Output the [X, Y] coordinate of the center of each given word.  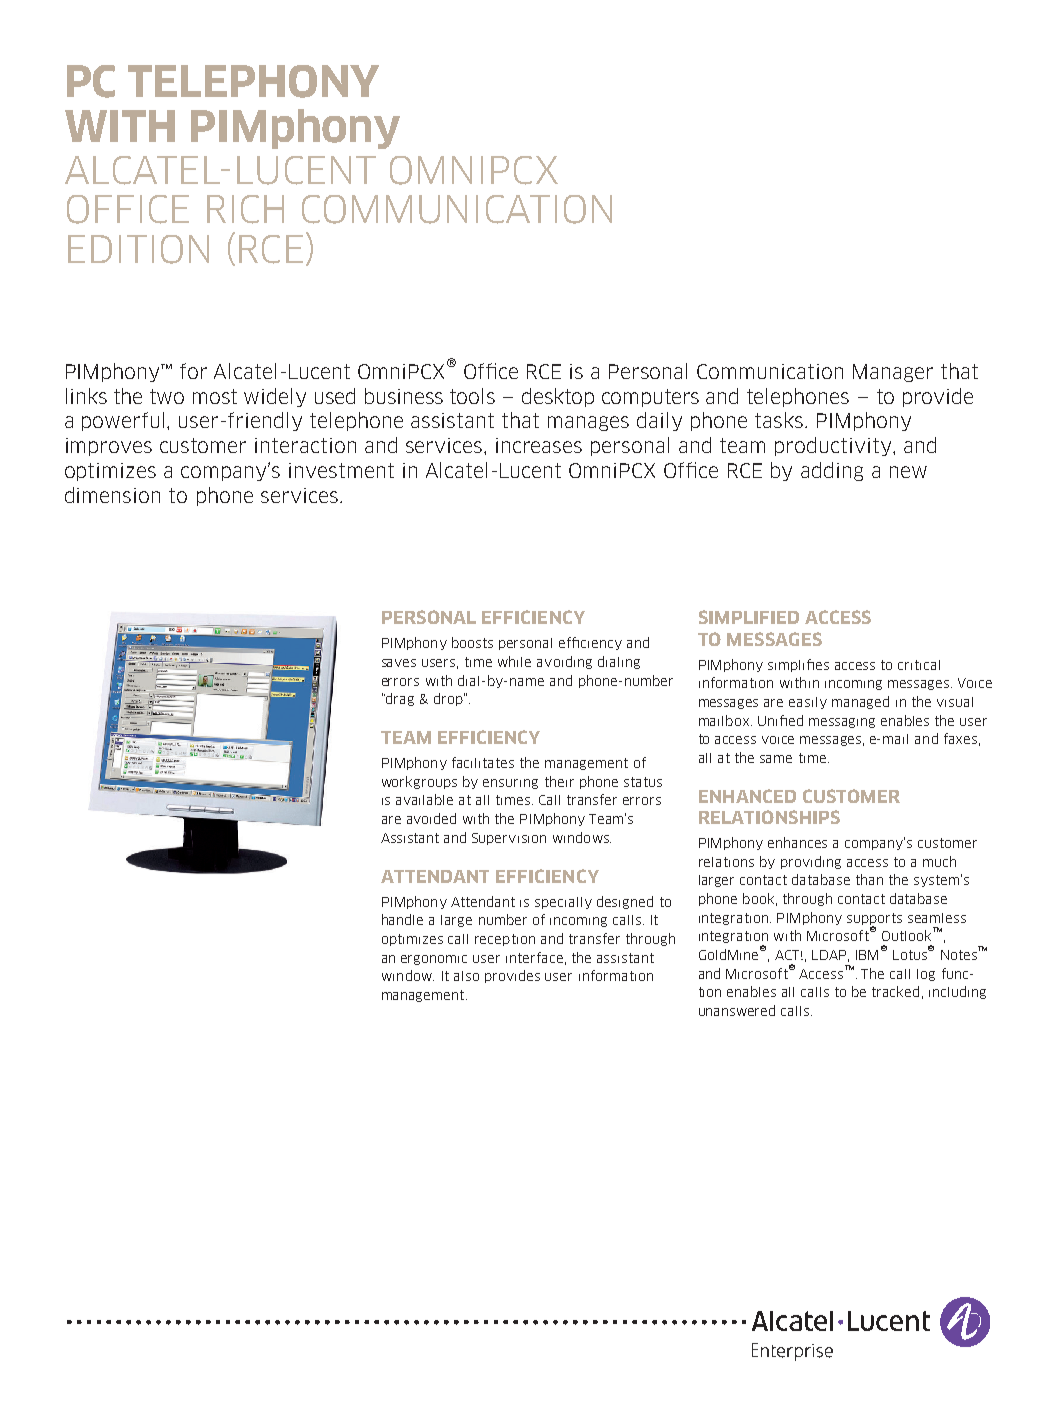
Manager [893, 373]
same [776, 759]
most [215, 396]
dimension [112, 495]
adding [832, 471]
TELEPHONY [253, 81]
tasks [780, 420]
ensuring [510, 784]
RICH [245, 209]
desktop [558, 397]
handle [402, 919]
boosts [472, 642]
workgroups [419, 782]
